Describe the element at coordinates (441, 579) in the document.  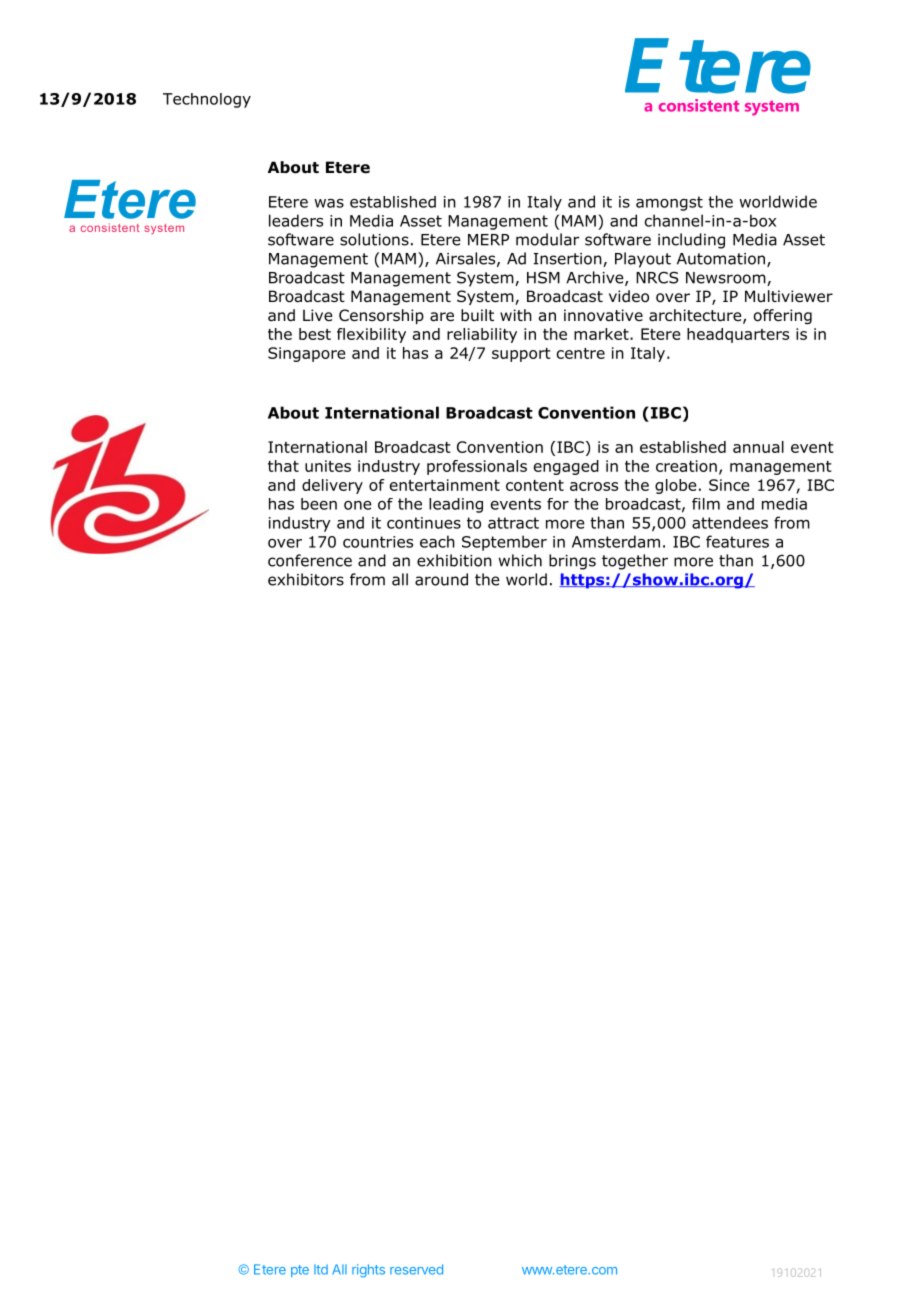
I see `around` at that location.
